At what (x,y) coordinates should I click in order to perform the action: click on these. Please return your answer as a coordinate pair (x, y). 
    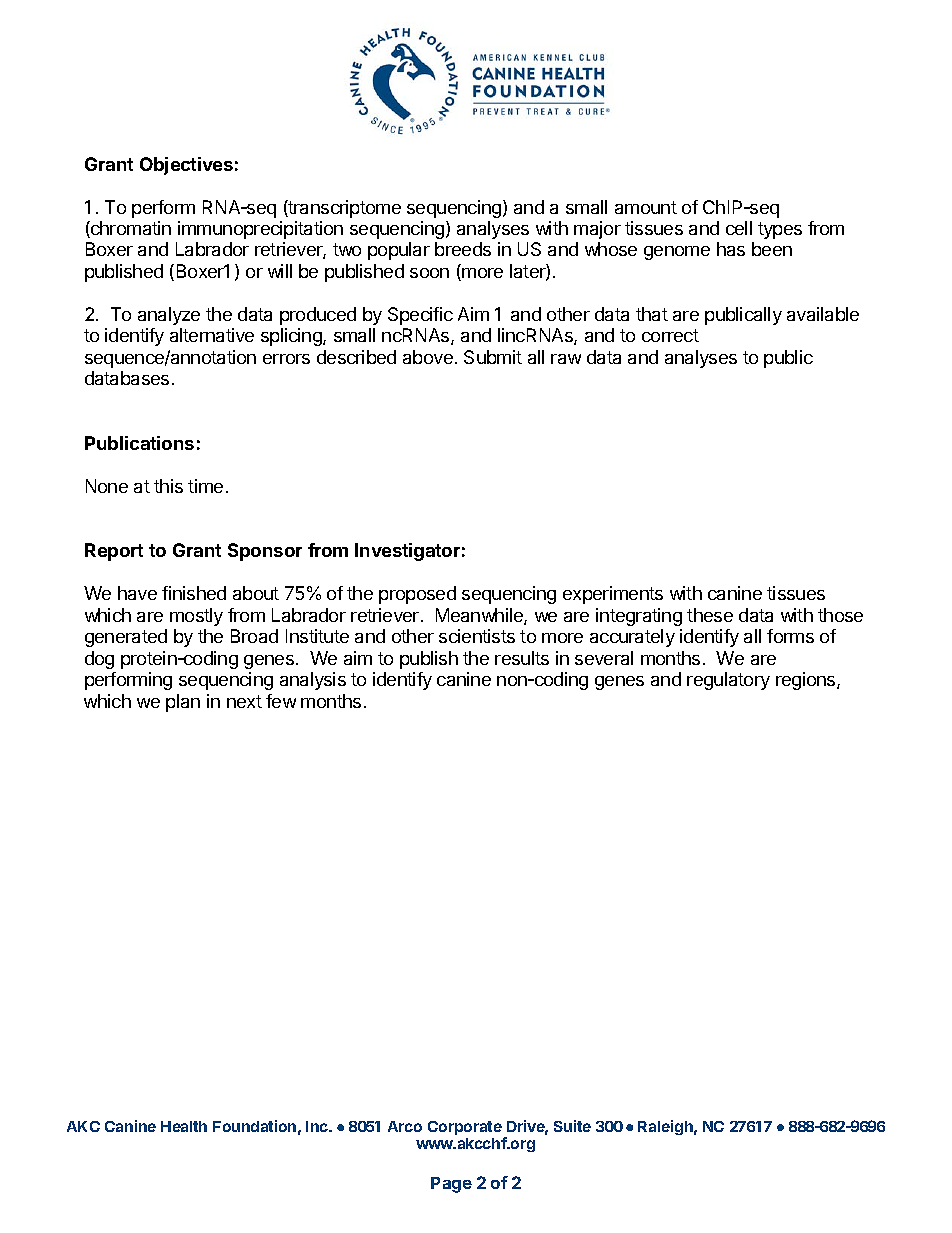
    Looking at the image, I should click on (710, 615).
